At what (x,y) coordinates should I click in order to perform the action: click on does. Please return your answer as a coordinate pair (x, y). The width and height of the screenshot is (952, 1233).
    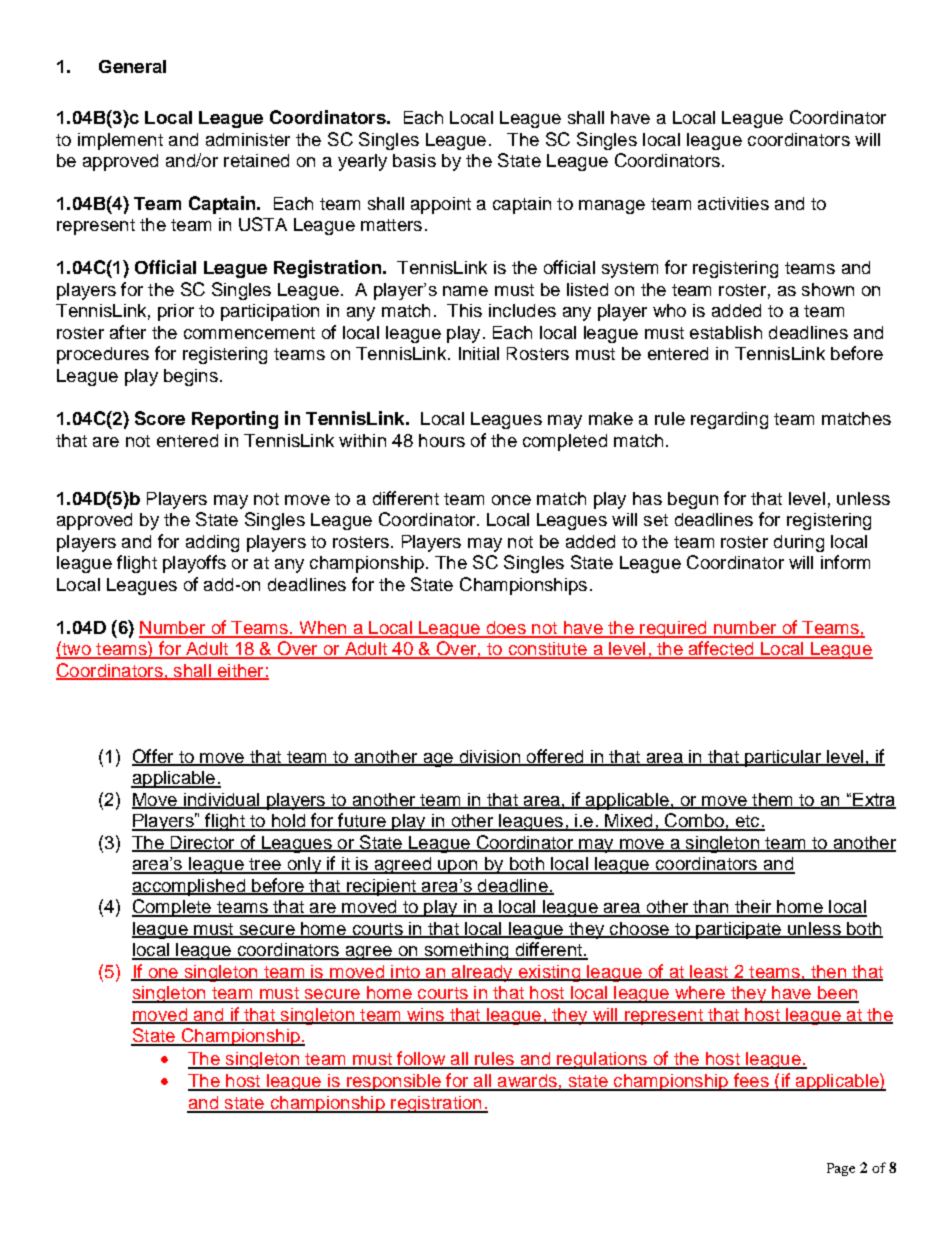
    Looking at the image, I should click on (506, 629).
